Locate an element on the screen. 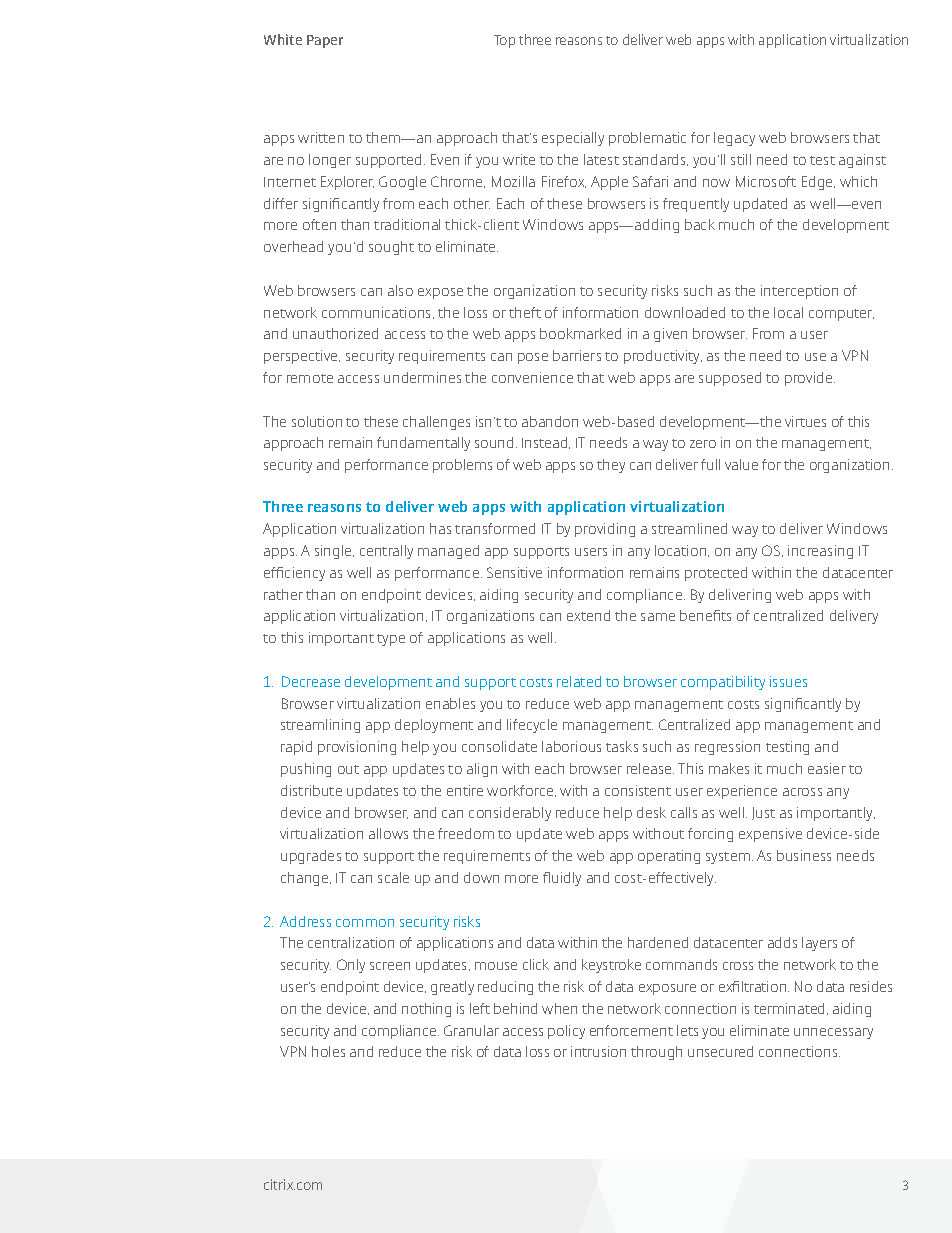 The image size is (952, 1233). Paper is located at coordinates (325, 41).
